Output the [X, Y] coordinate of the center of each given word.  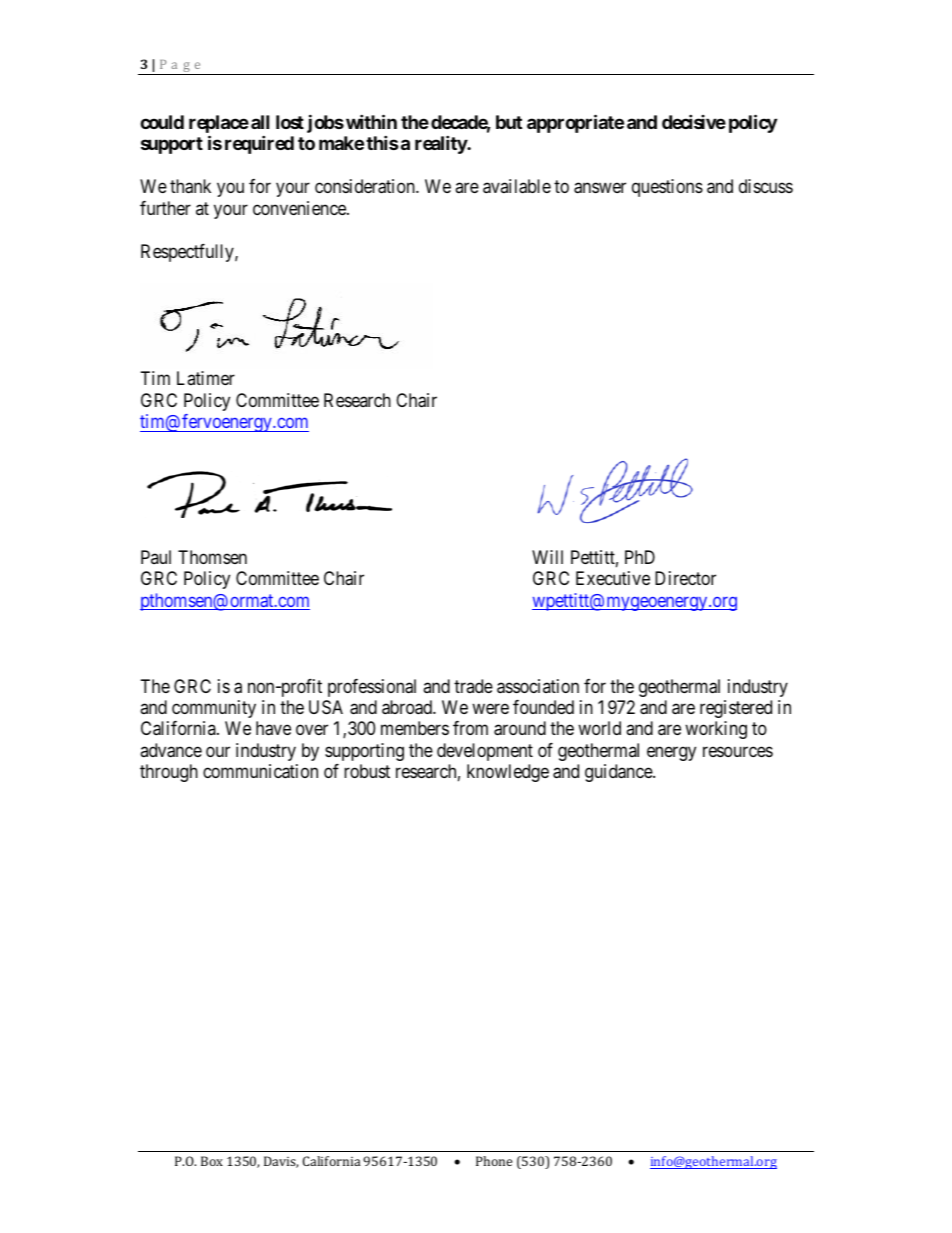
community [214, 709]
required [259, 145]
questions [667, 188]
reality [441, 145]
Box [212, 1161]
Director [685, 578]
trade [473, 686]
